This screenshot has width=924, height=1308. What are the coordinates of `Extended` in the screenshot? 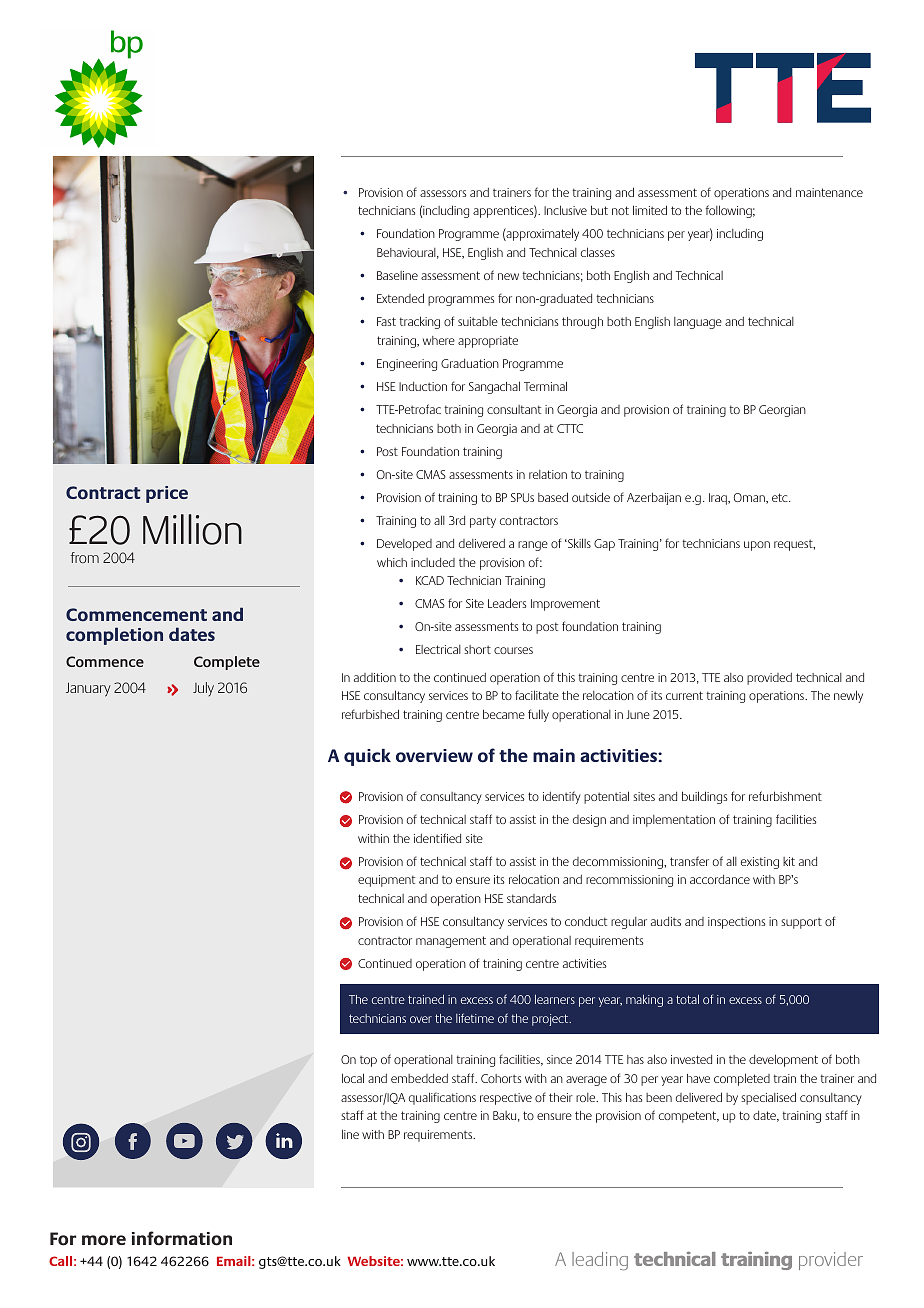 It's located at (400, 298).
